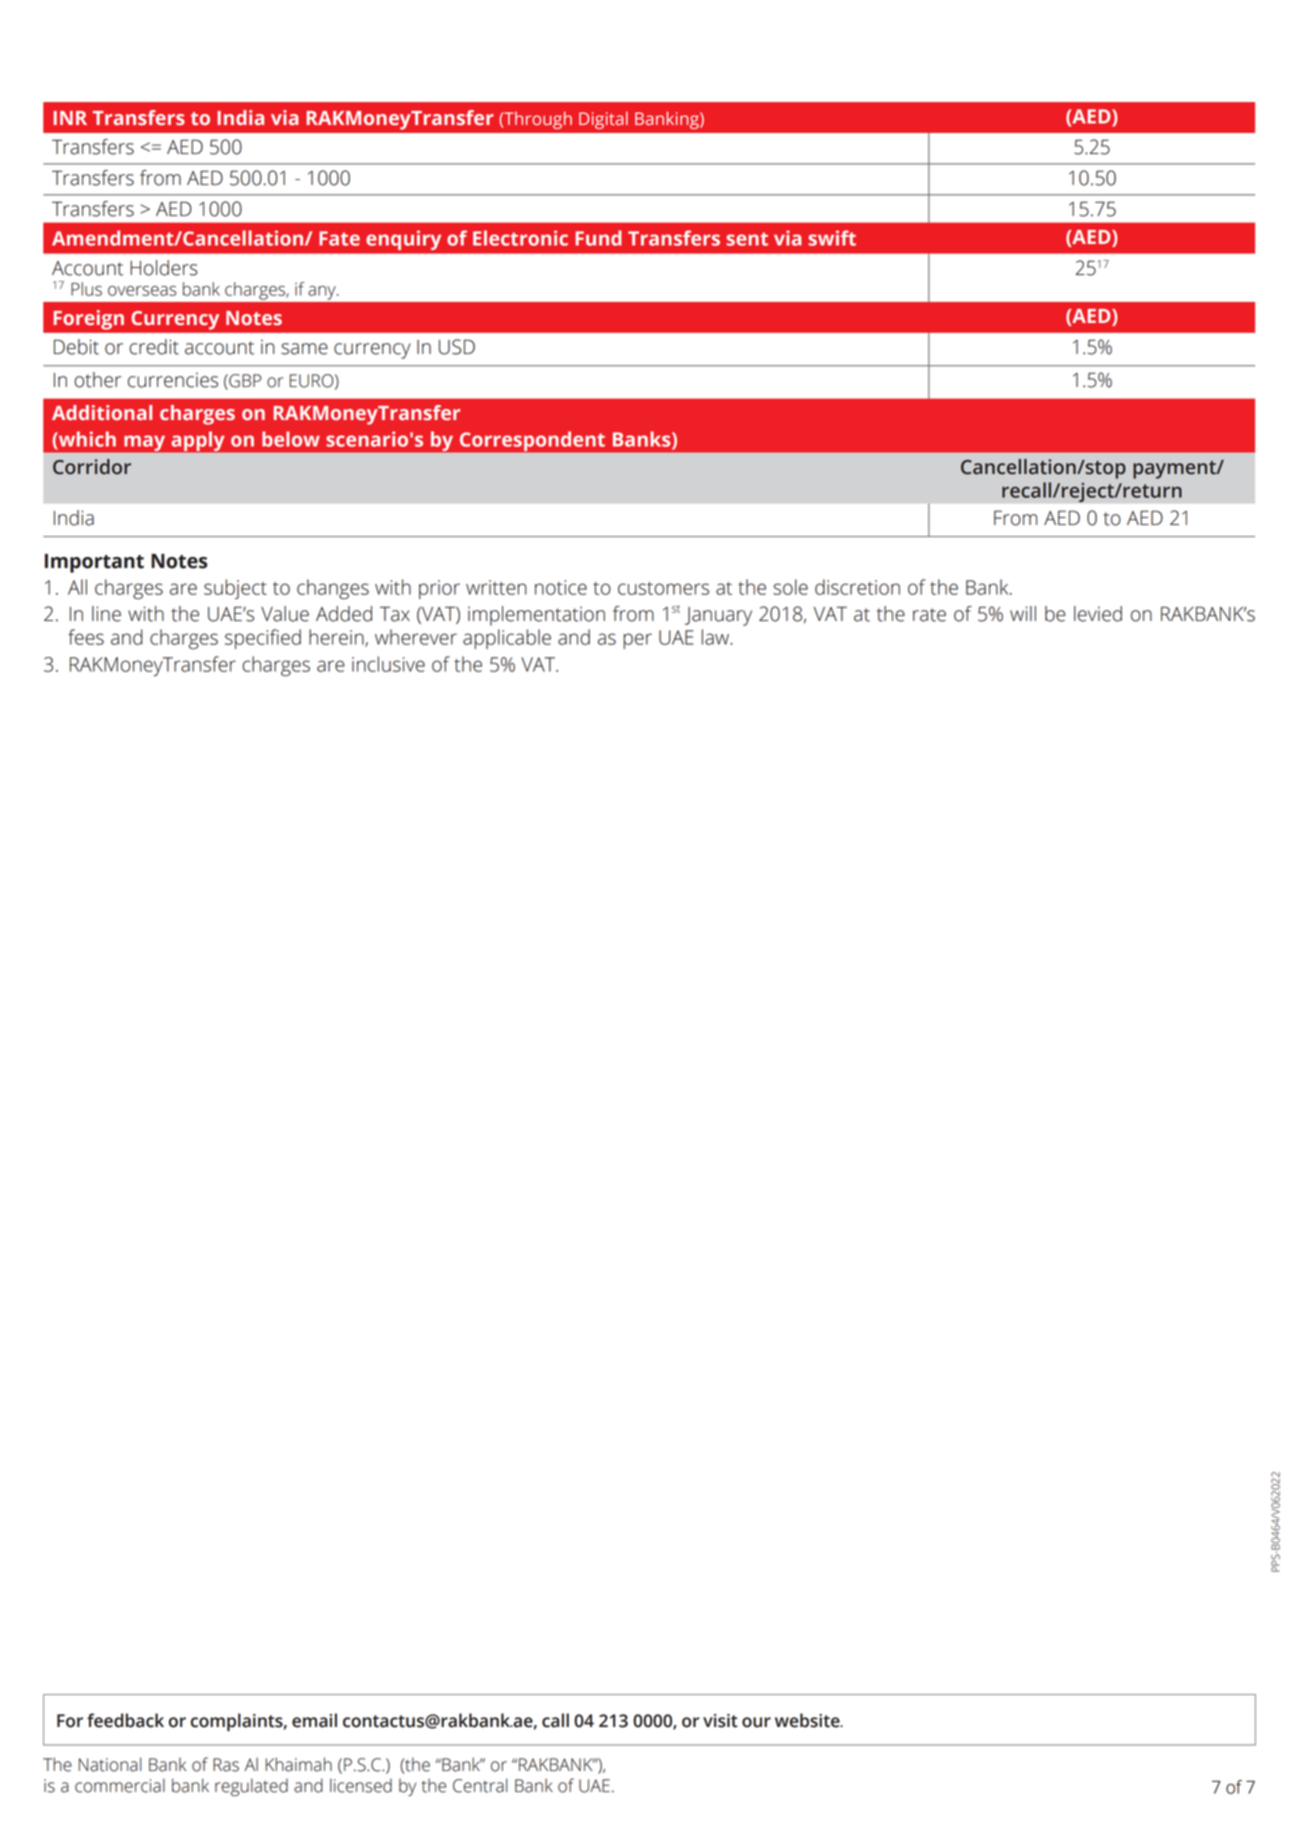 This document has width=1299, height=1837. What do you see at coordinates (164, 268) in the document?
I see `Holders` at bounding box center [164, 268].
